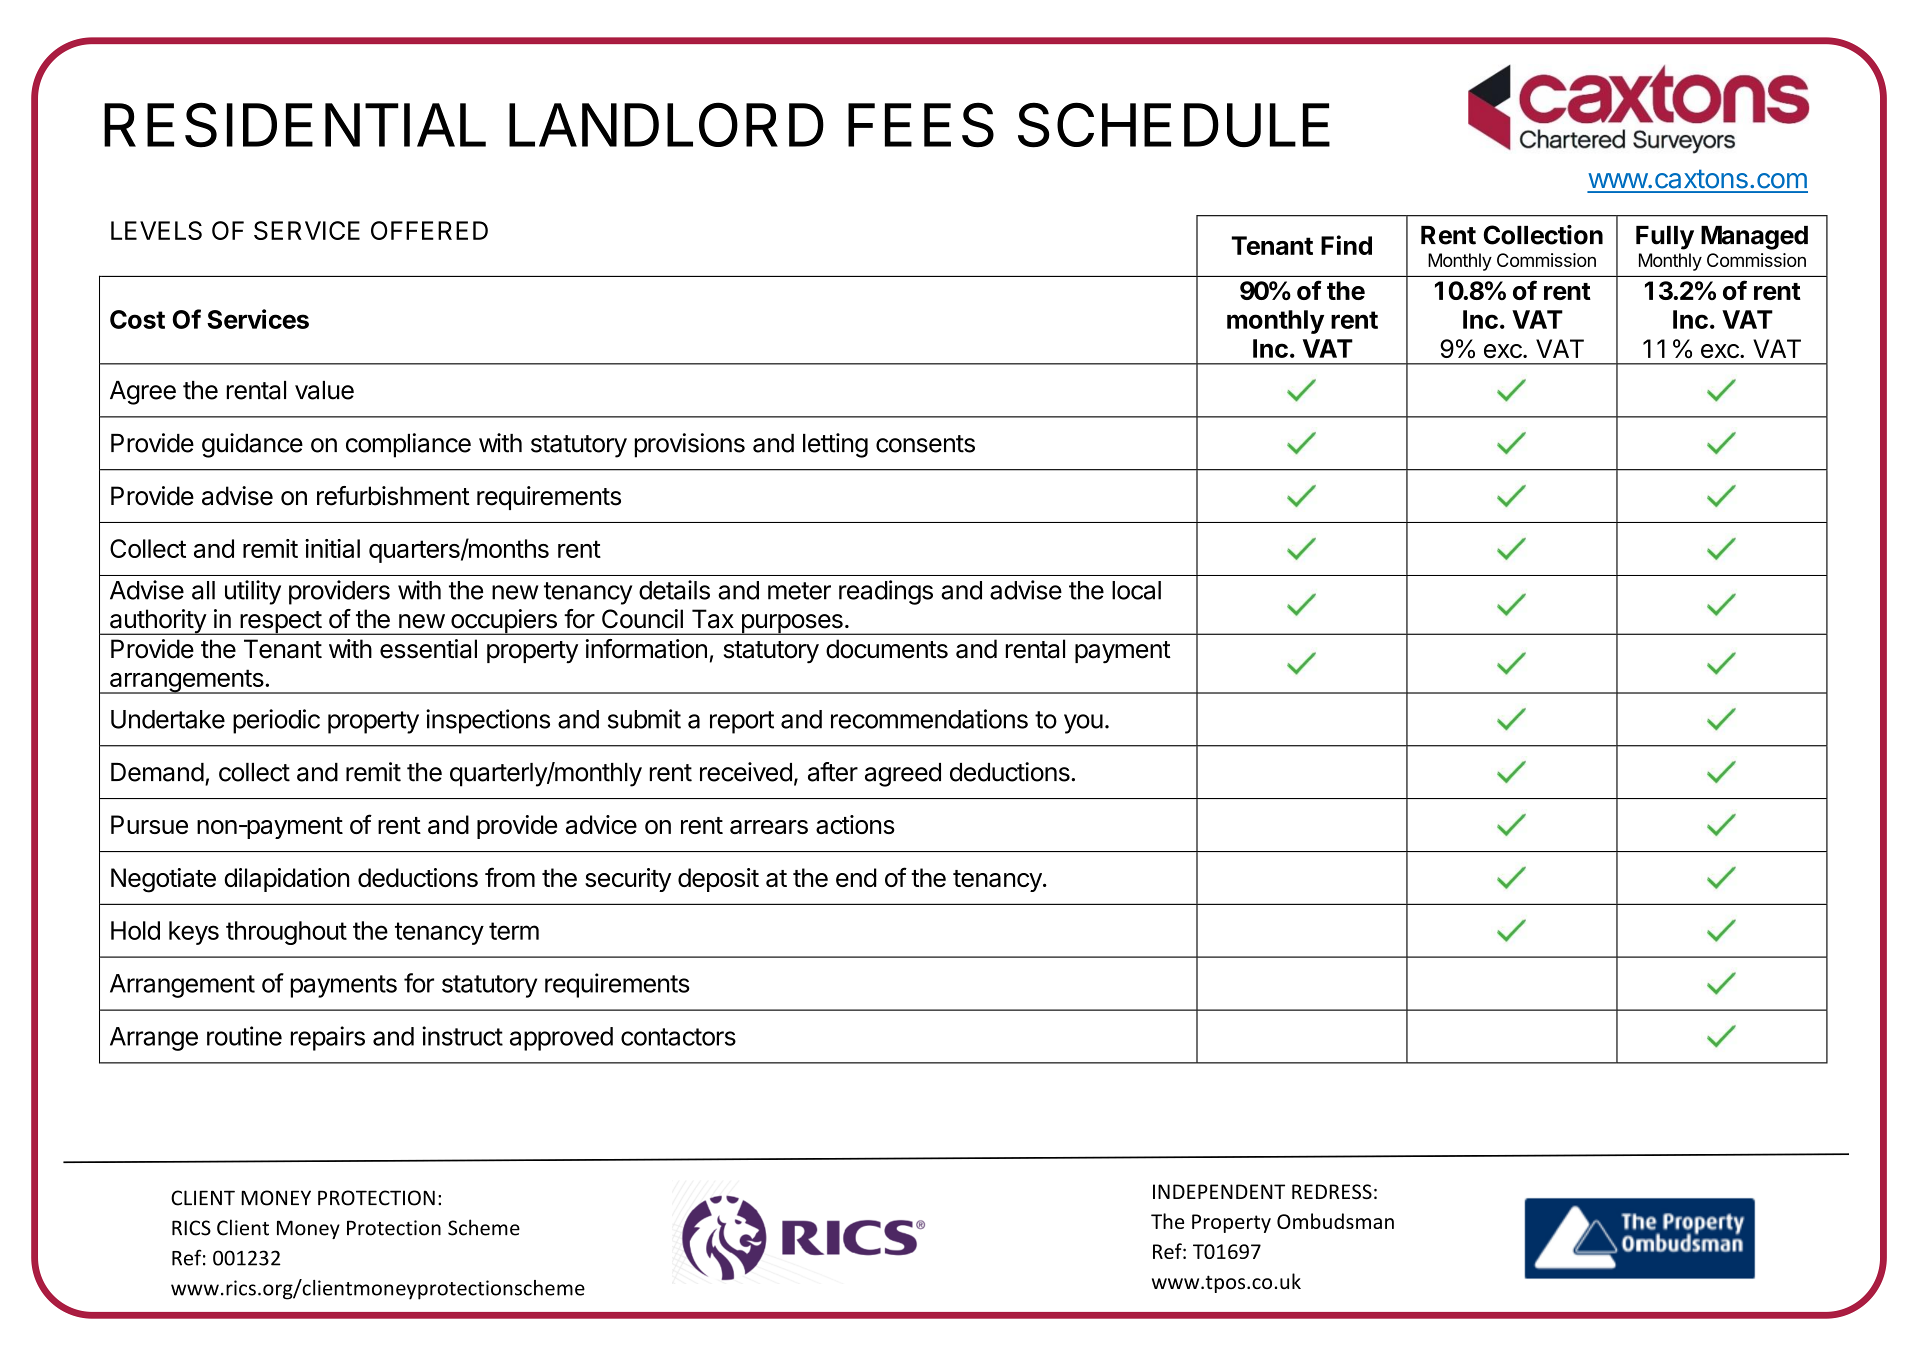  What do you see at coordinates (925, 444) in the screenshot?
I see `consents` at bounding box center [925, 444].
